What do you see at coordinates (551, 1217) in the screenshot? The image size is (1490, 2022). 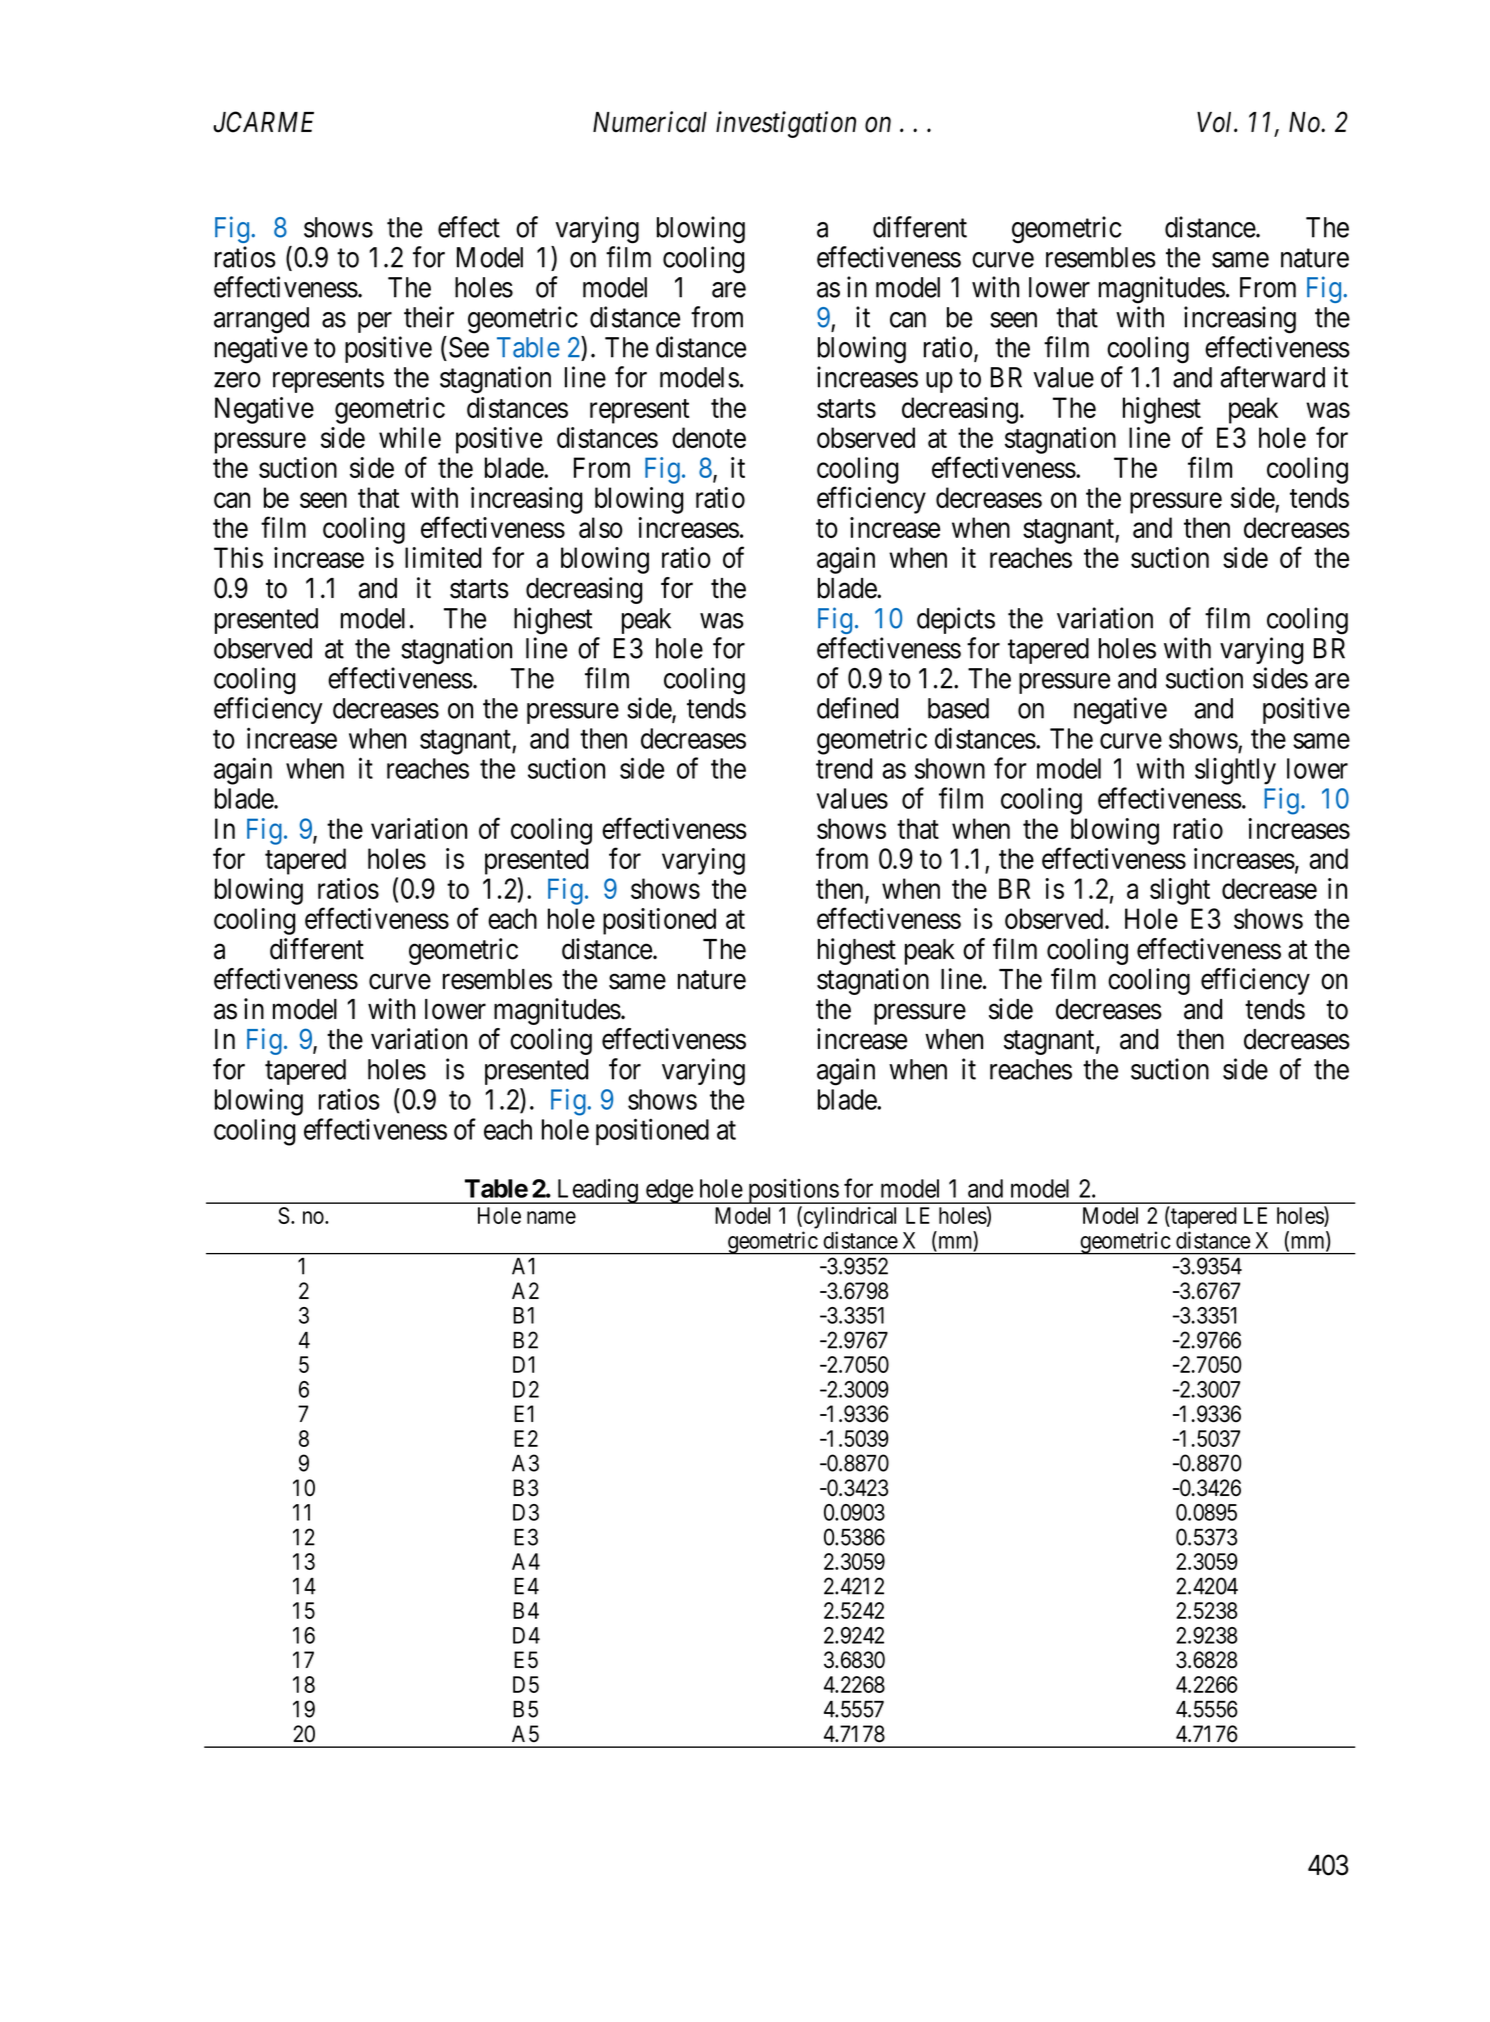 I see `name` at bounding box center [551, 1217].
